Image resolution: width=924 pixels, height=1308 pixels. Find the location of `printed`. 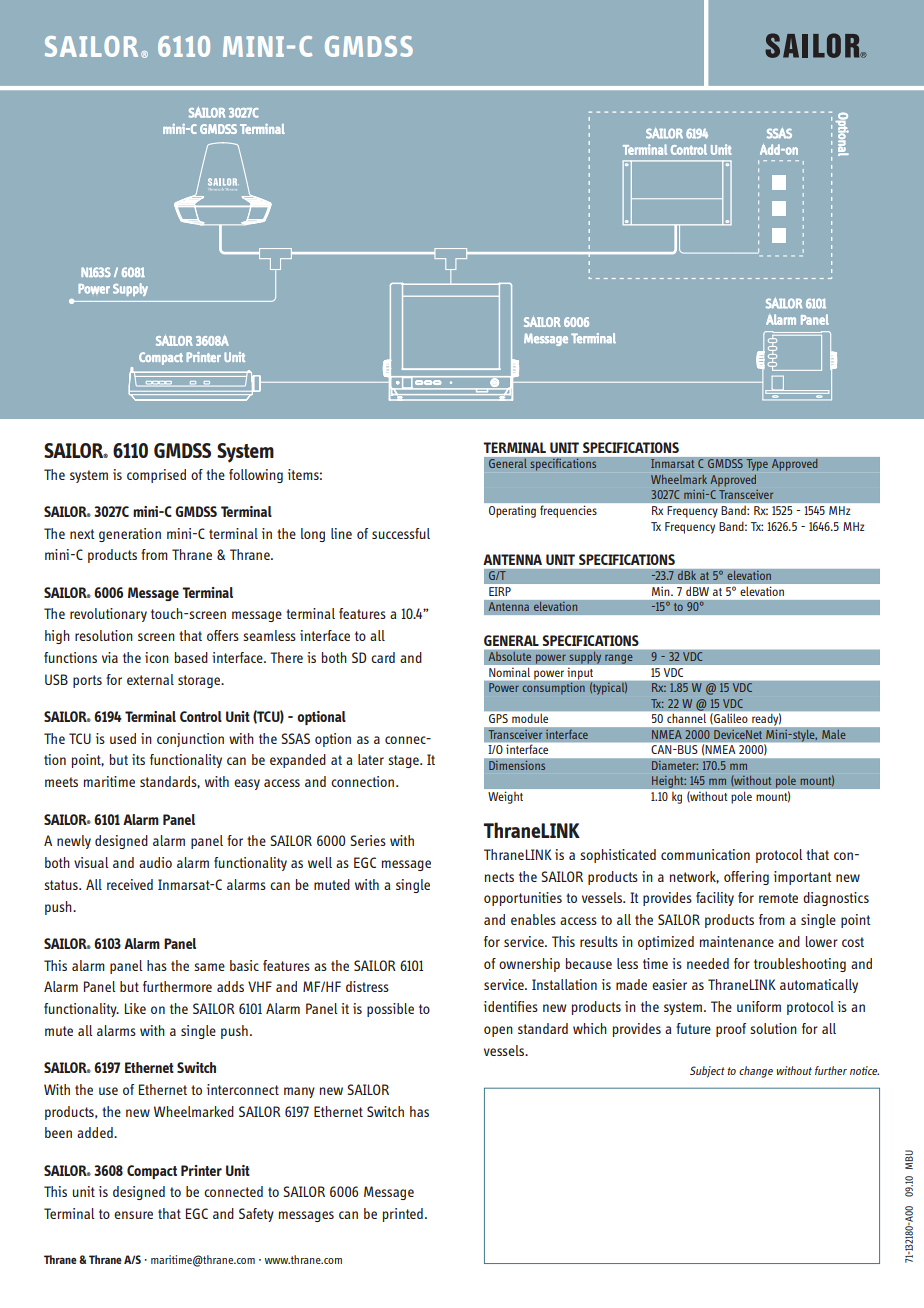

printed is located at coordinates (403, 1215).
